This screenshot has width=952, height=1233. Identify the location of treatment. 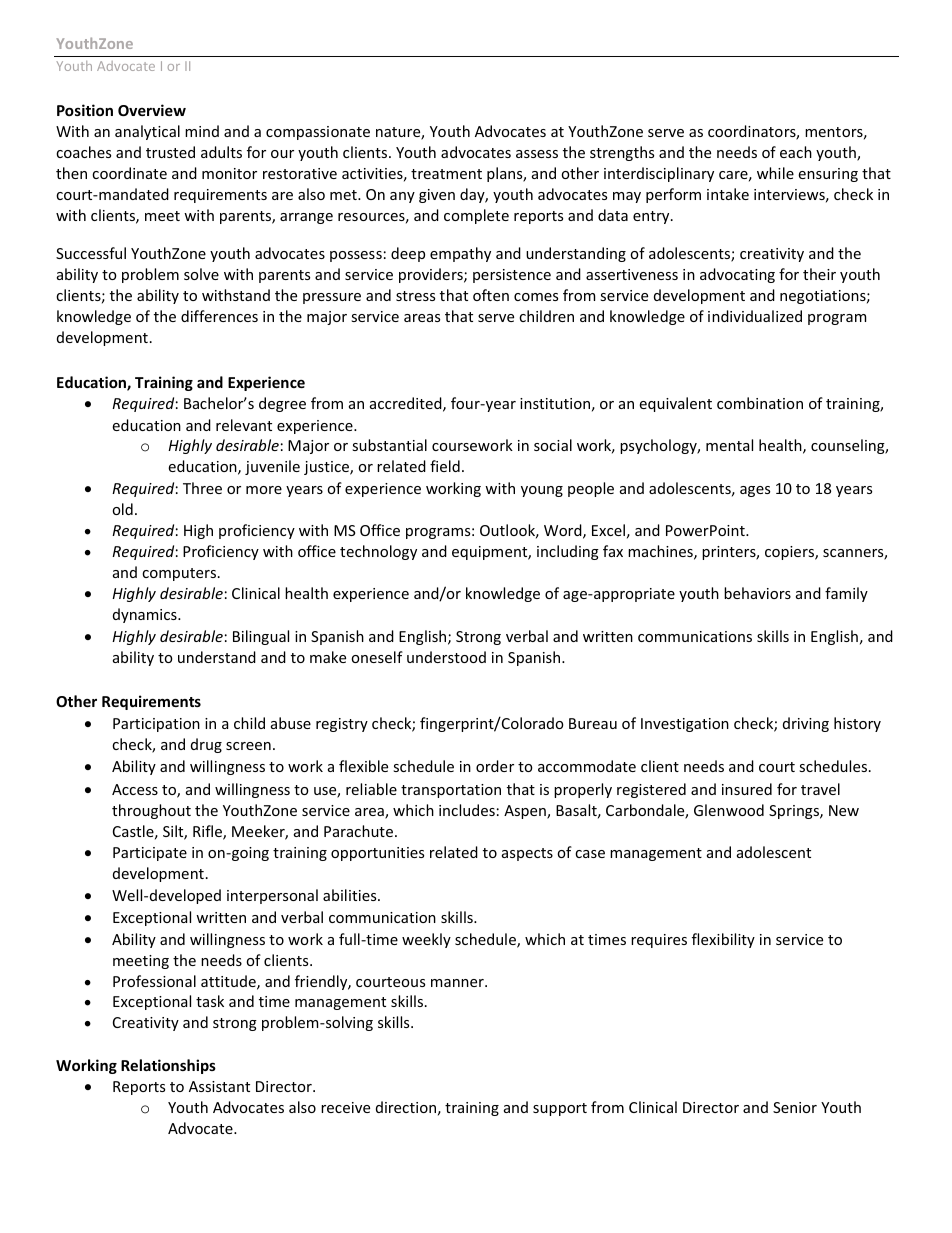
(446, 174).
